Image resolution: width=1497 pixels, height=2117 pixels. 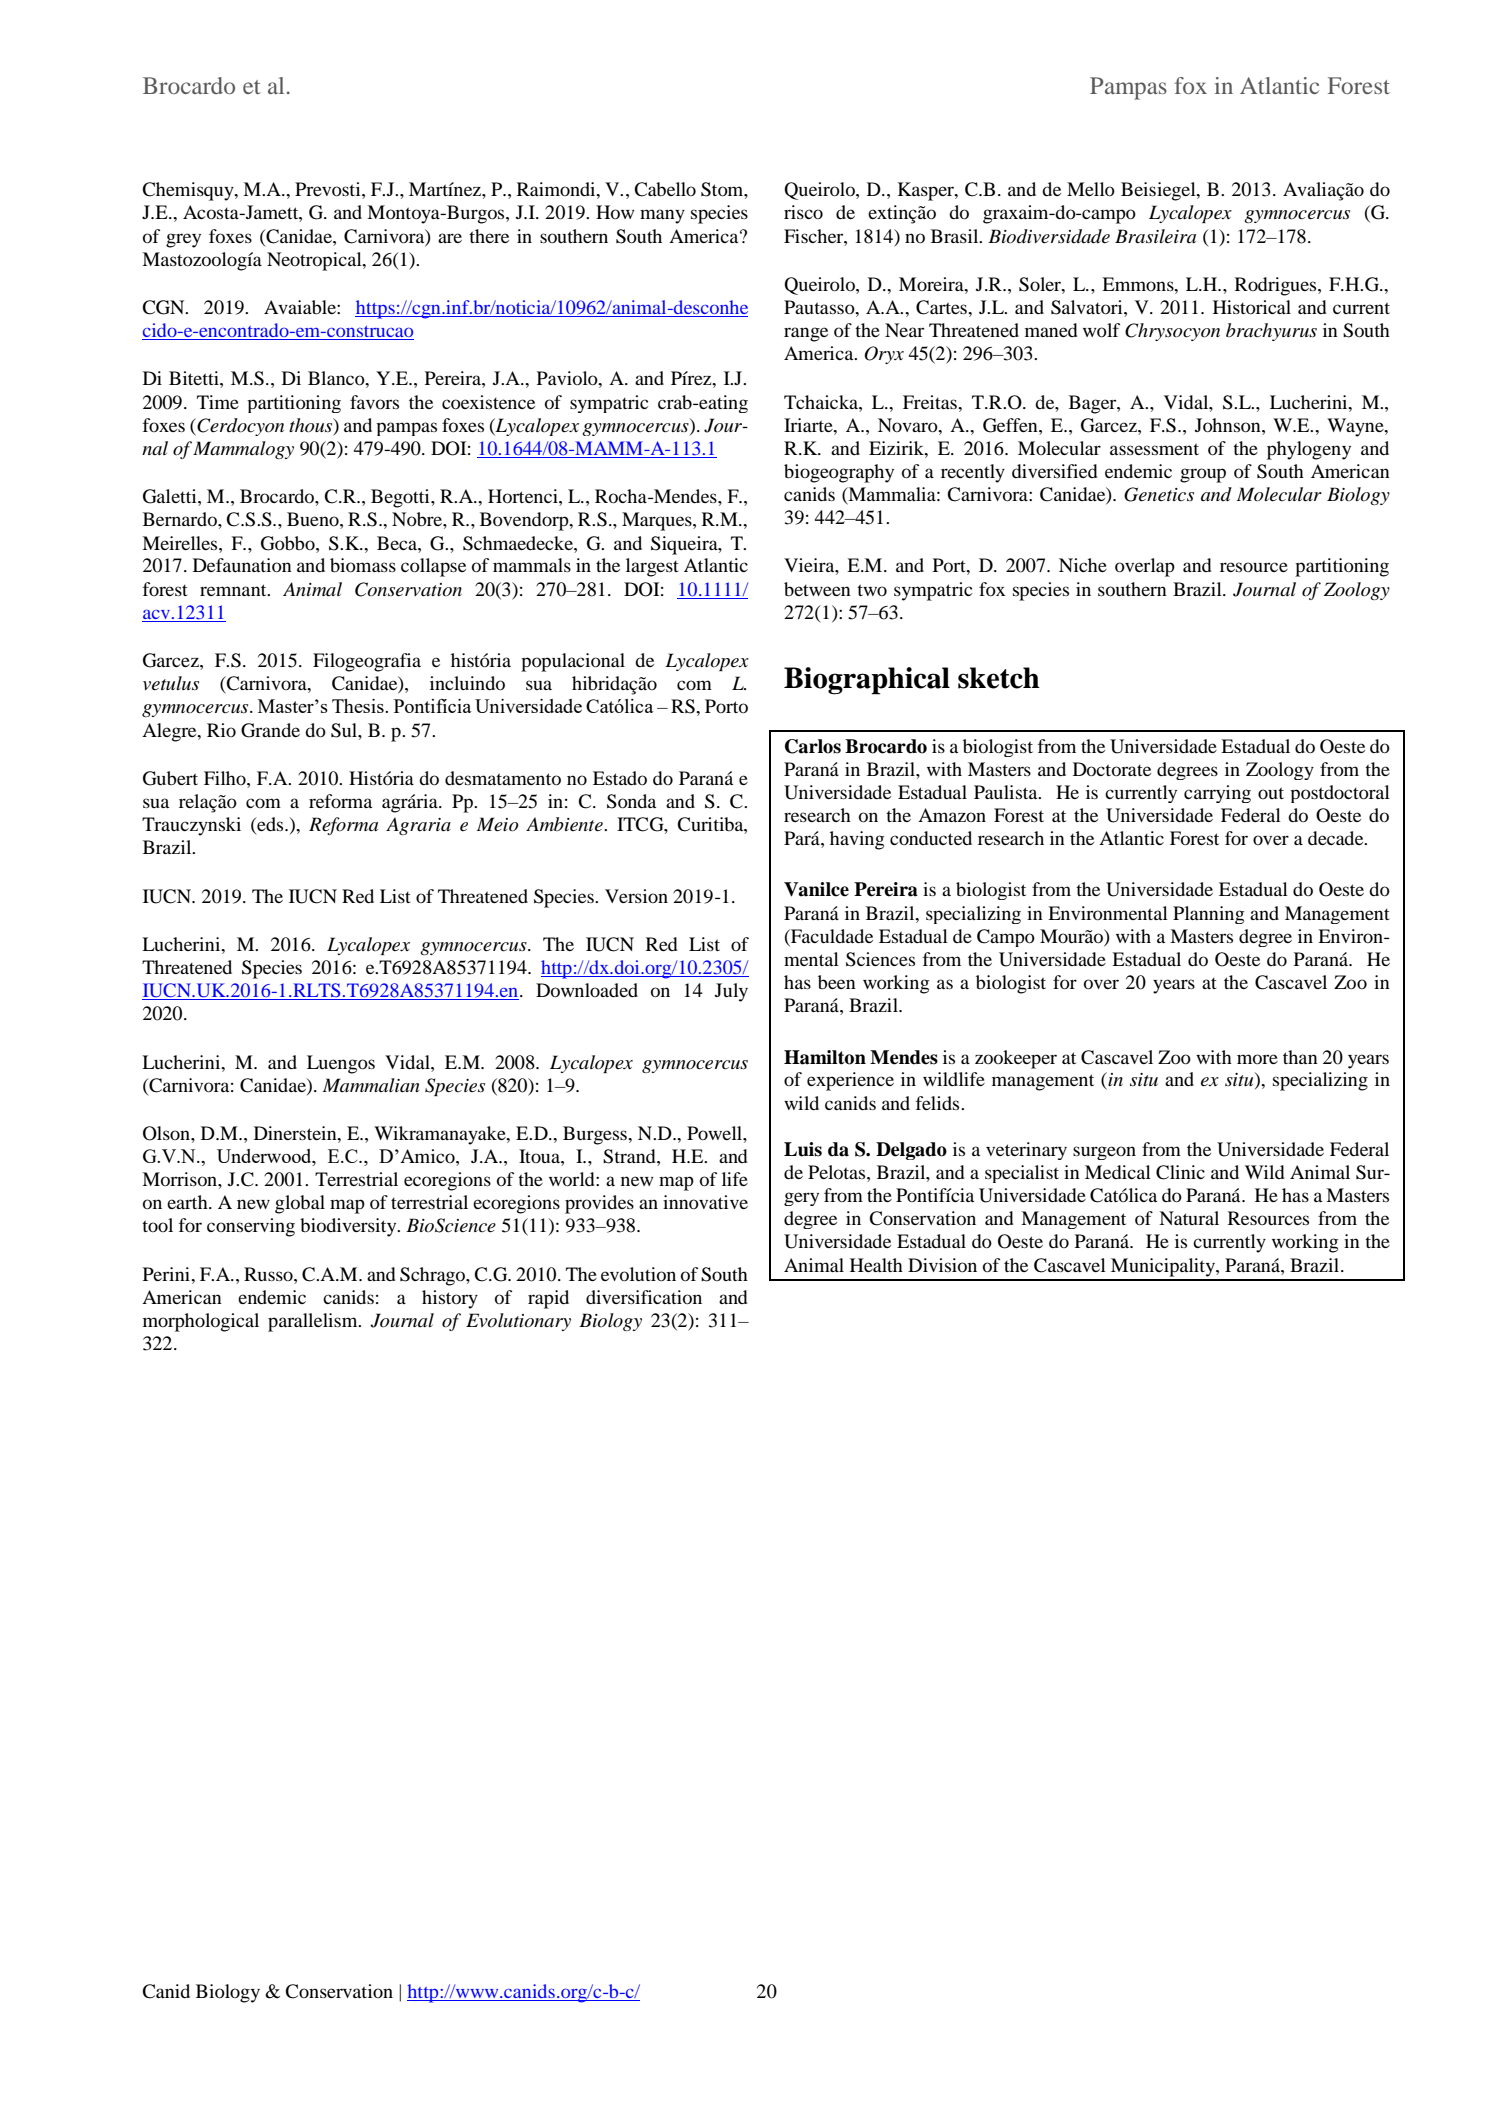 What do you see at coordinates (1217, 794) in the screenshot?
I see `carrying` at bounding box center [1217, 794].
